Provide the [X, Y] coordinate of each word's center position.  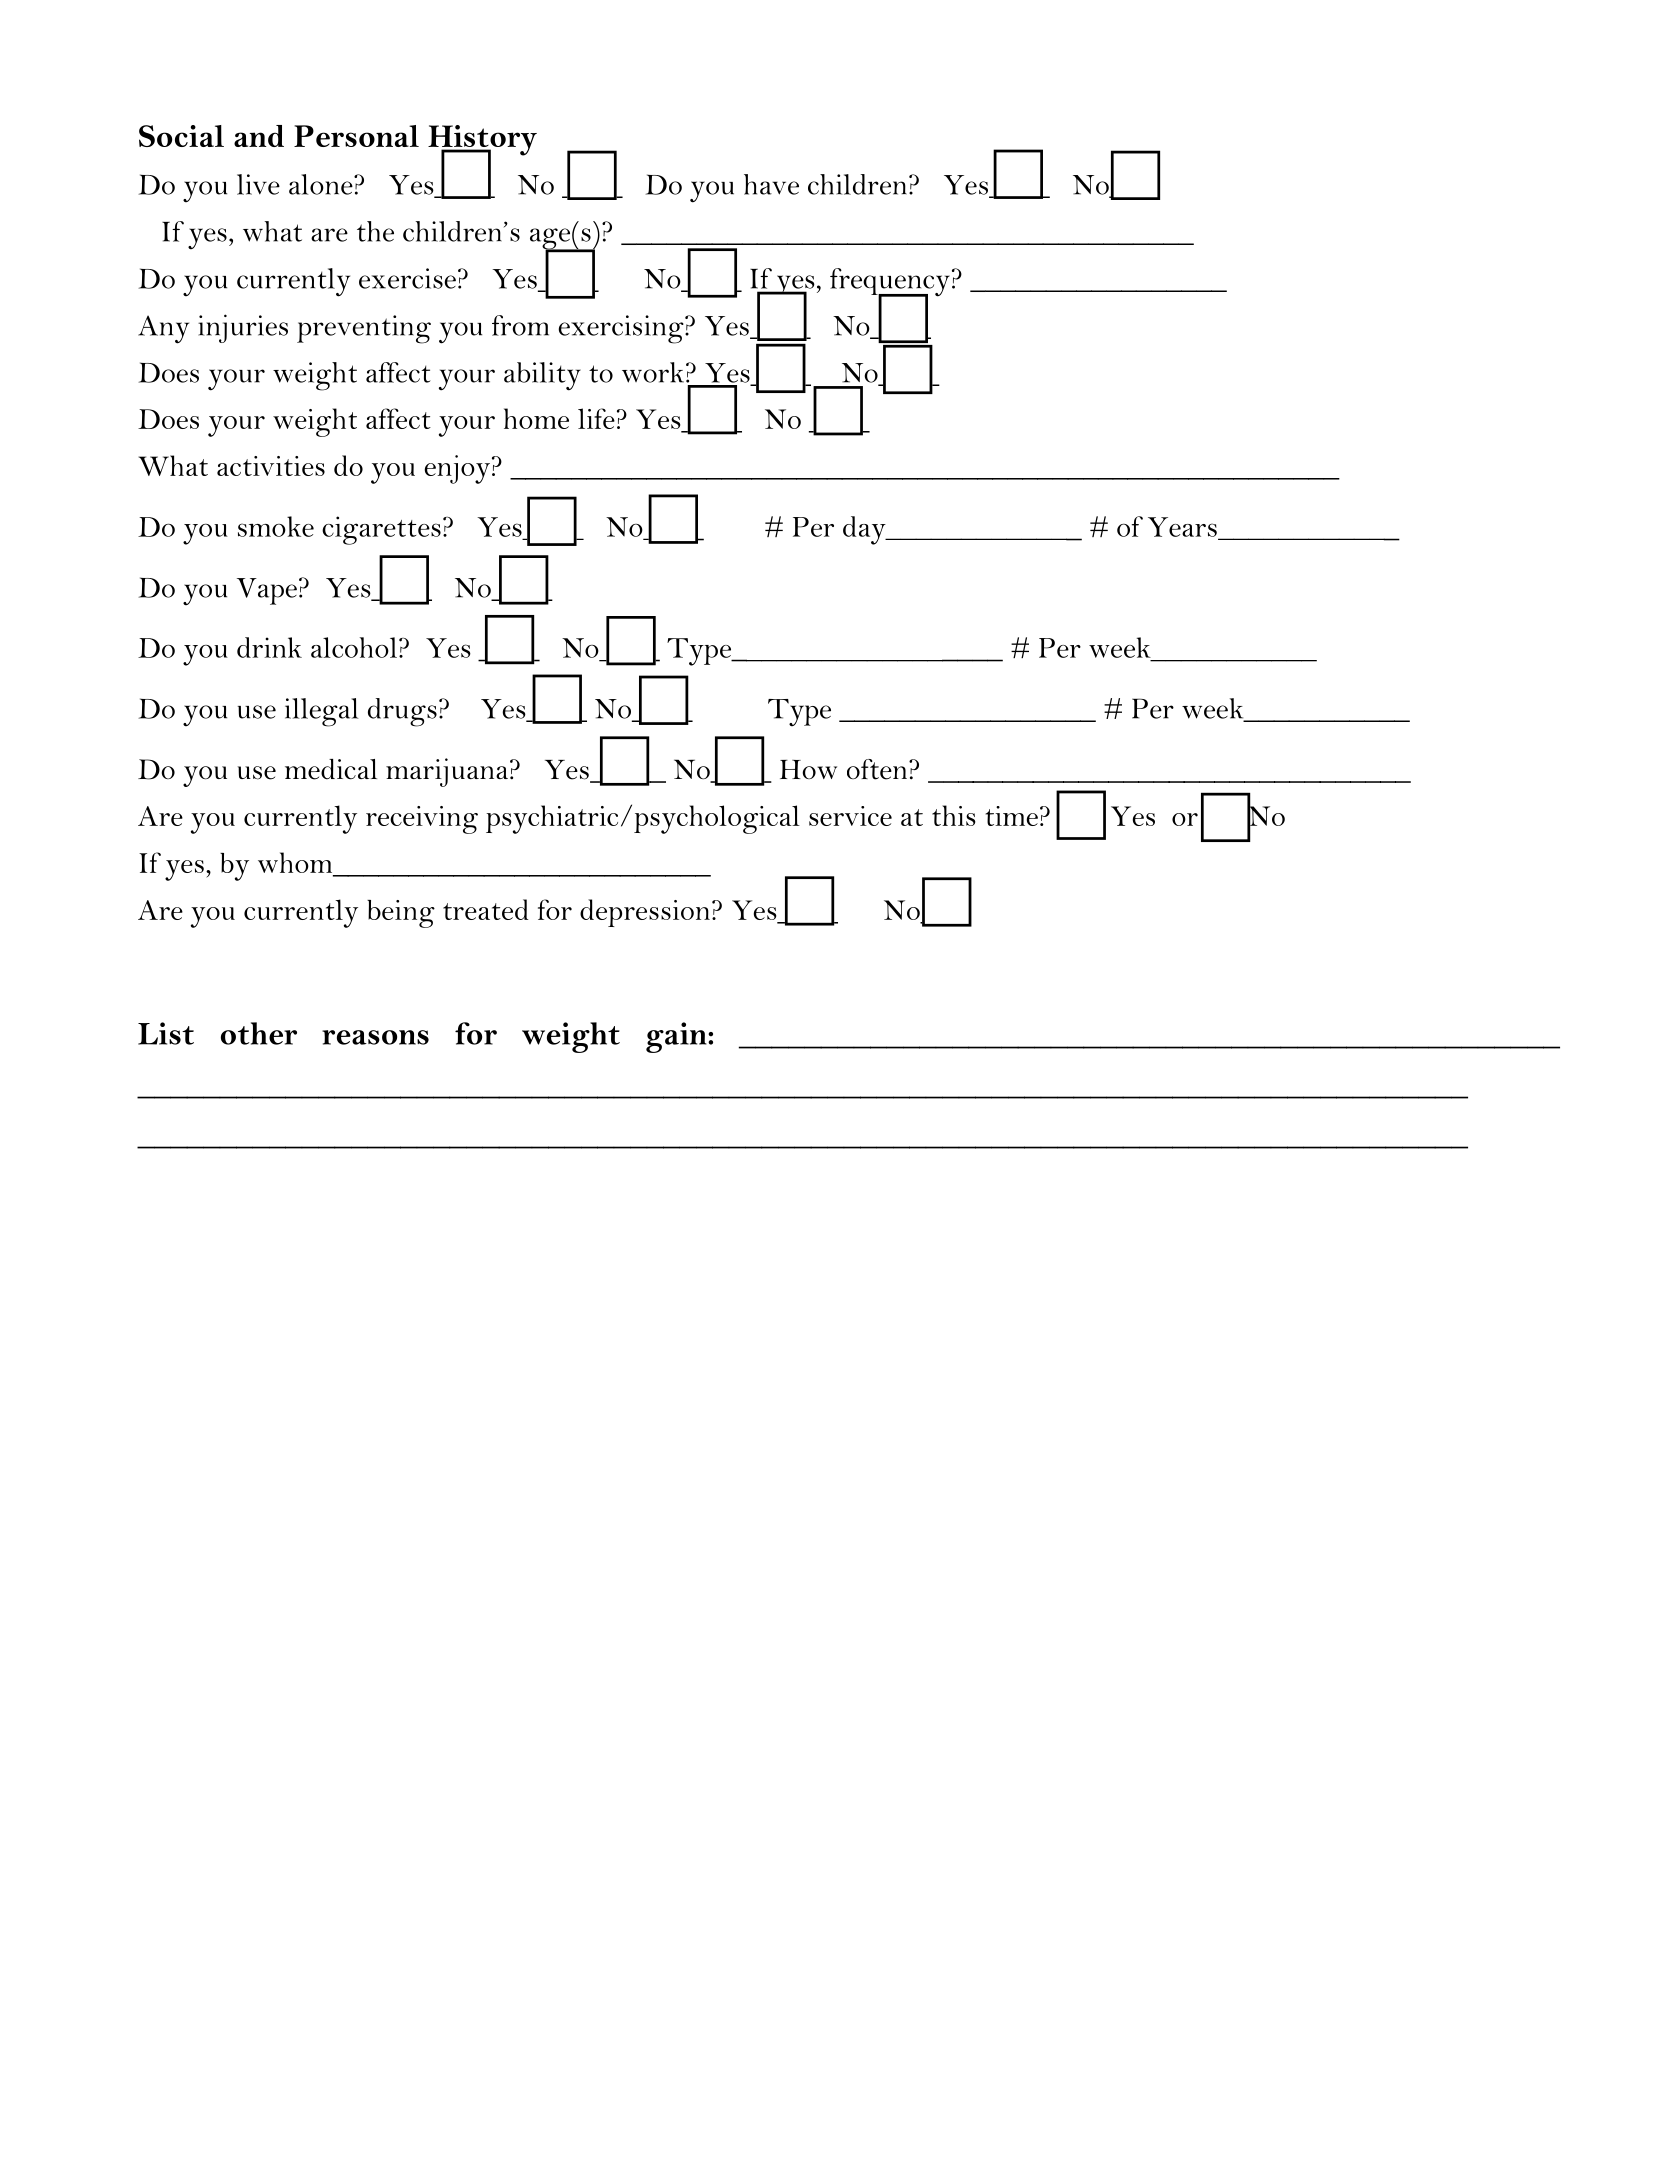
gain [677, 1037]
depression [645, 913]
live [258, 184]
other [259, 1033]
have [771, 184]
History [482, 141]
